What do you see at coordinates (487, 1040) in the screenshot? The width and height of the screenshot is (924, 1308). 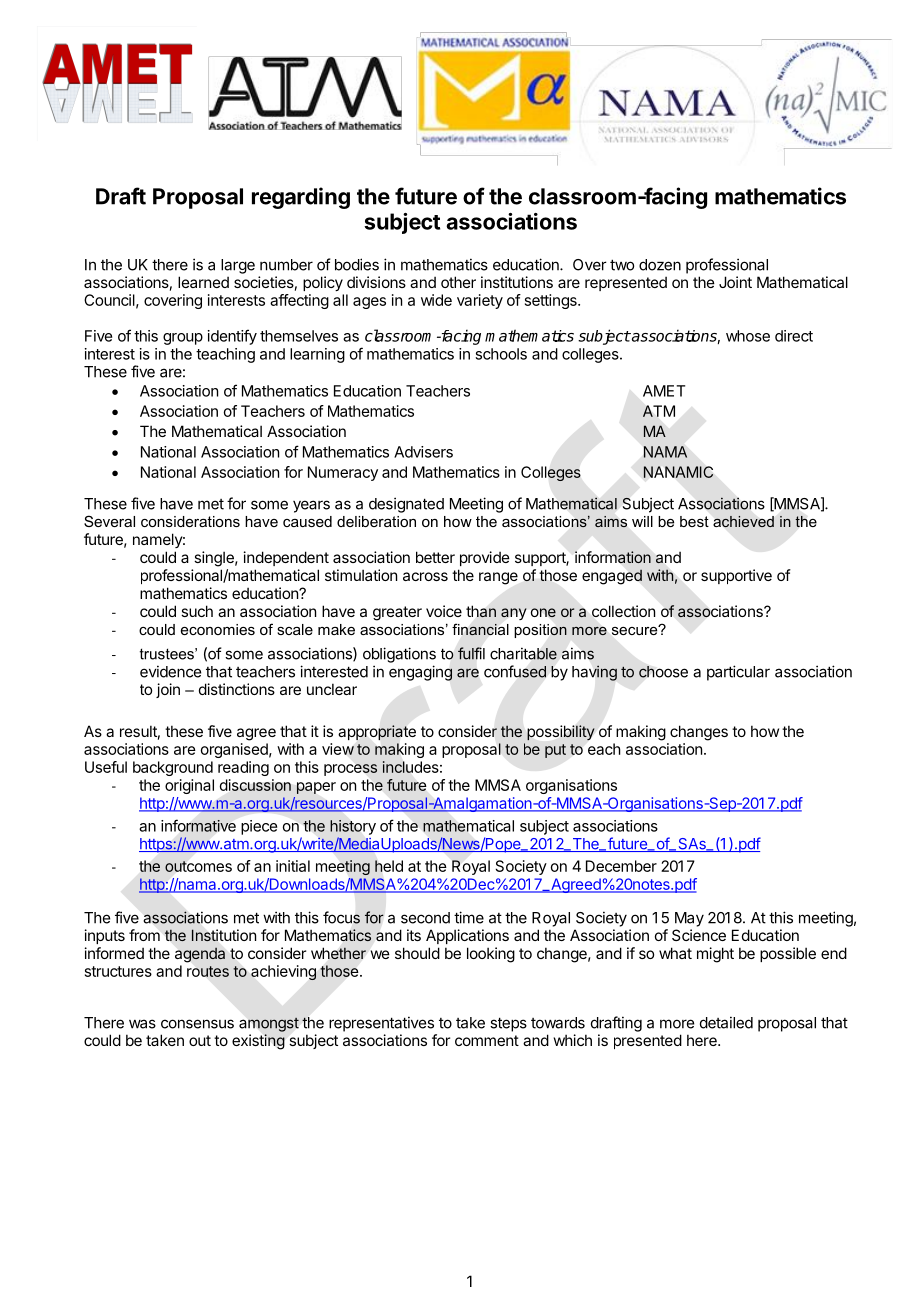 I see `comment` at bounding box center [487, 1040].
